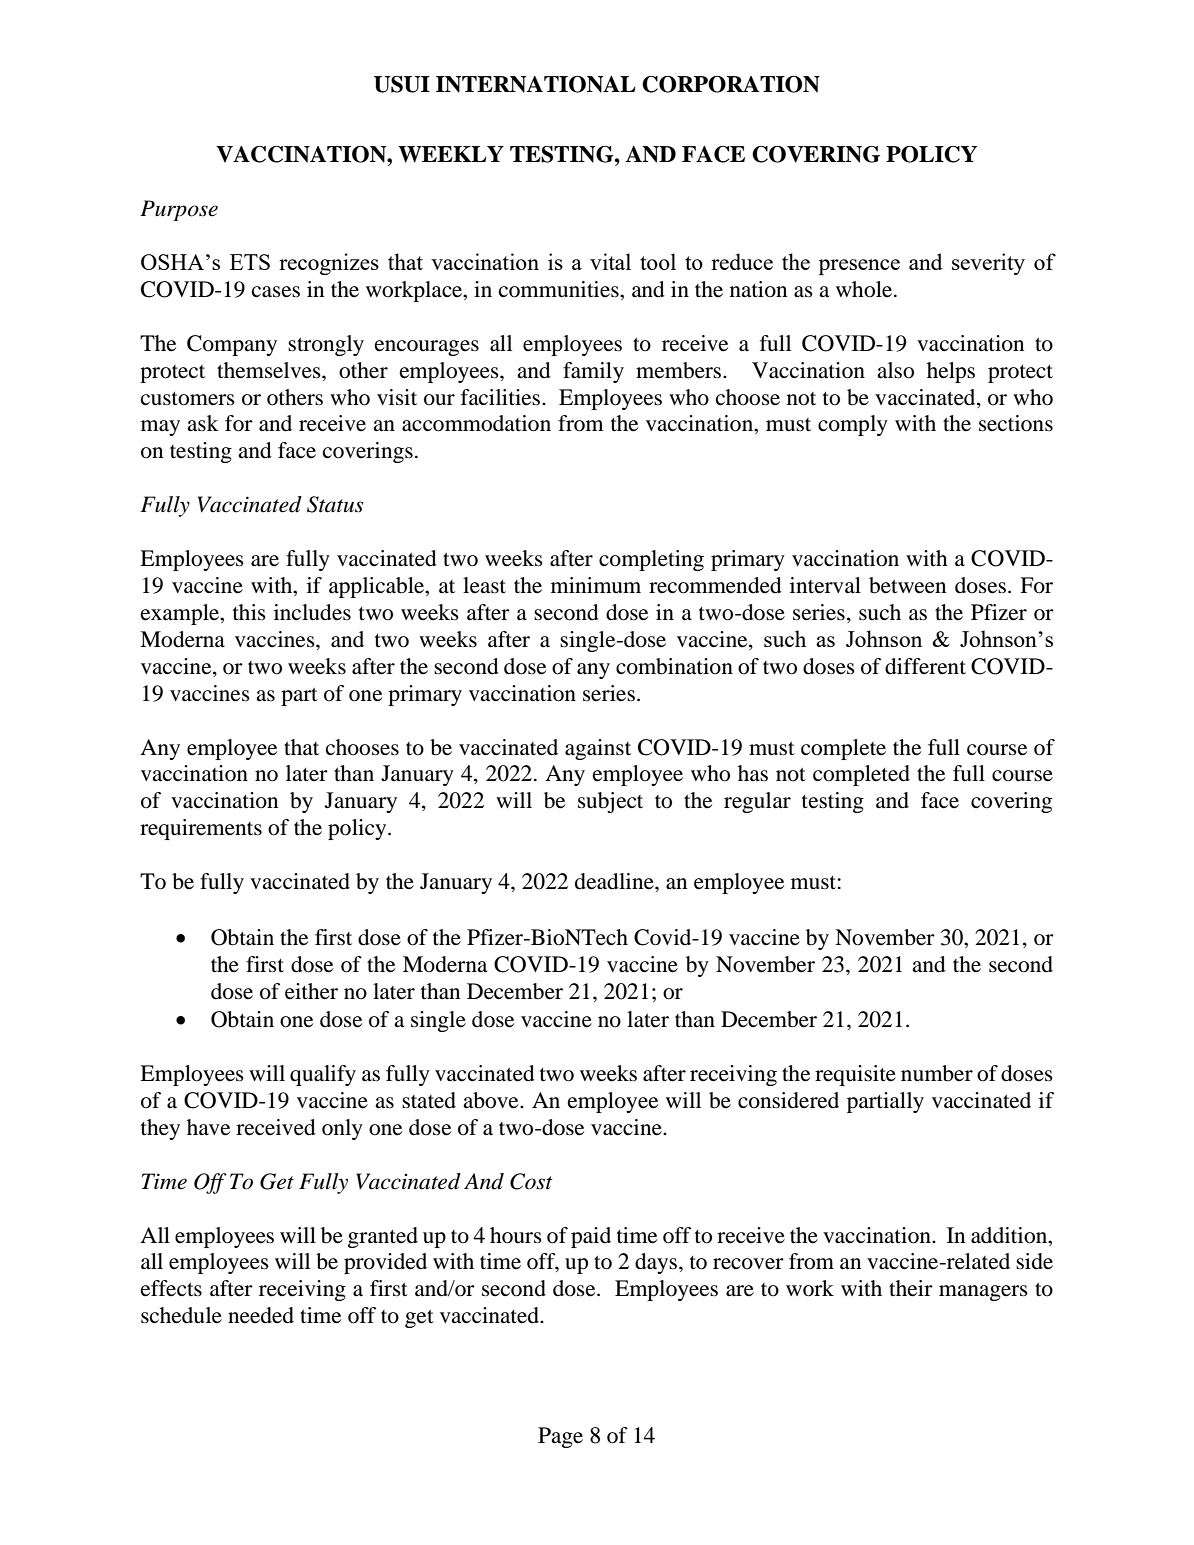 This screenshot has width=1194, height=1545. What do you see at coordinates (593, 372) in the screenshot?
I see `family` at bounding box center [593, 372].
